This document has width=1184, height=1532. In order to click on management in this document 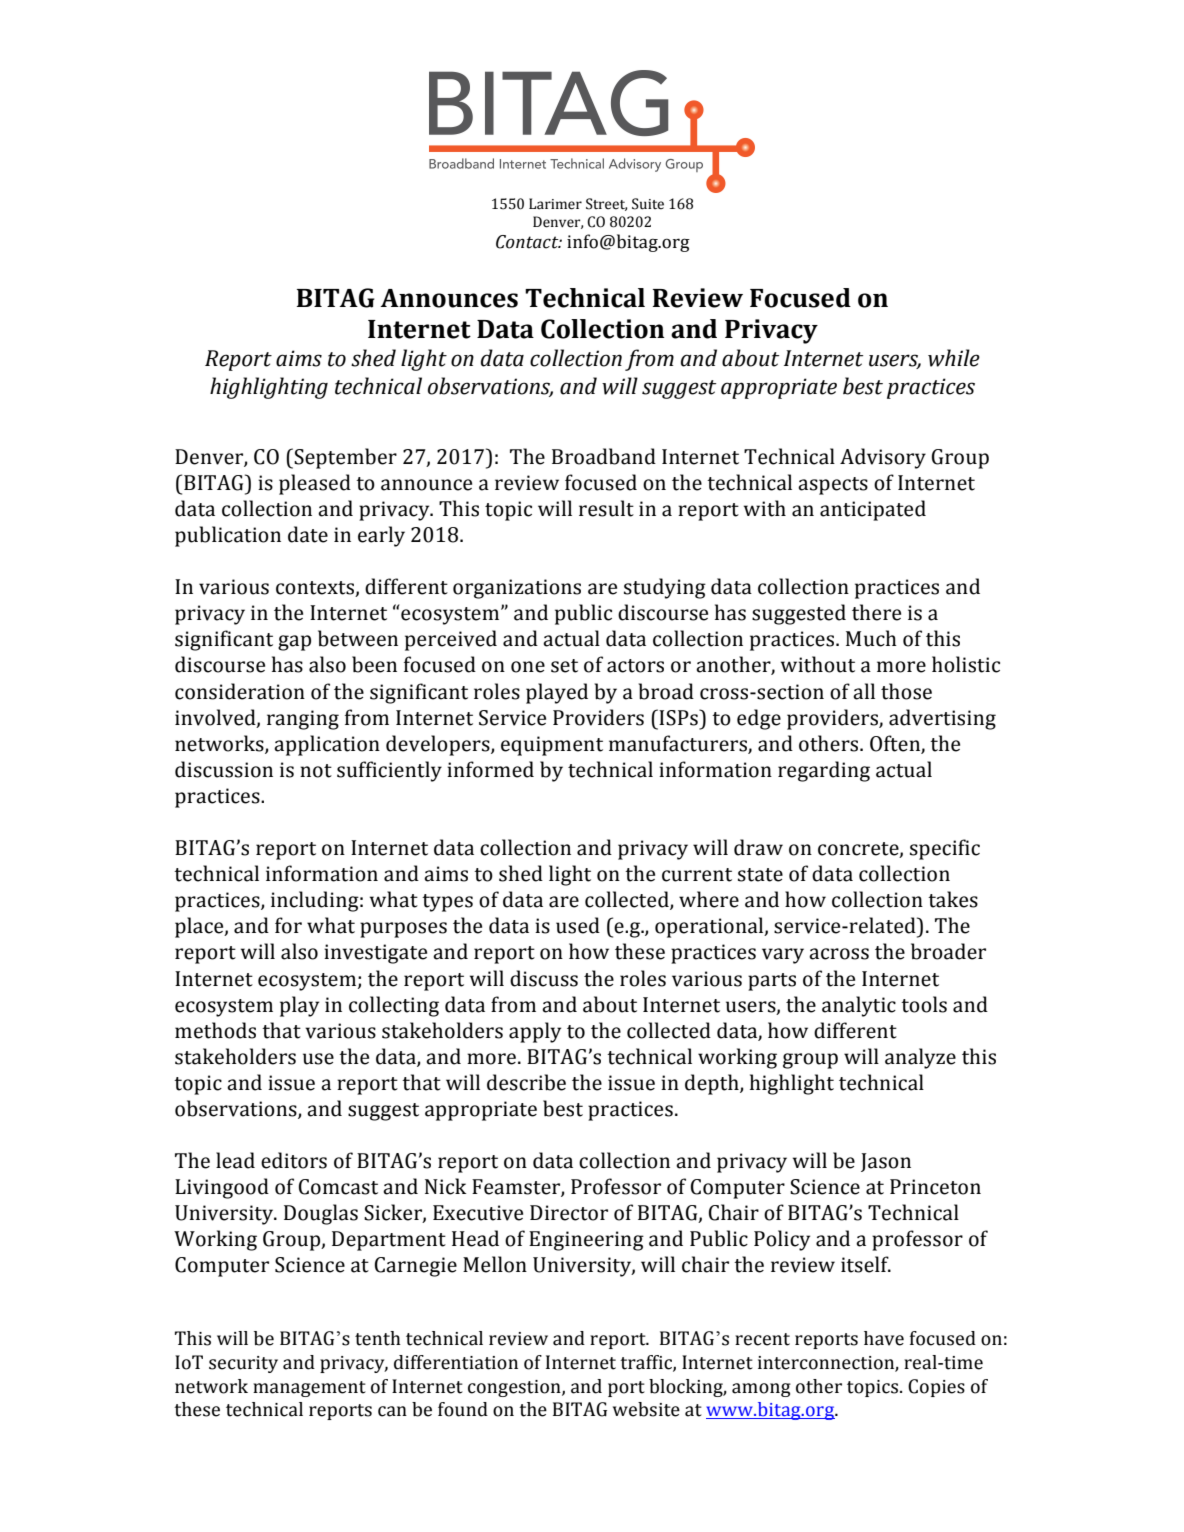, I will do `click(309, 1389)`.
